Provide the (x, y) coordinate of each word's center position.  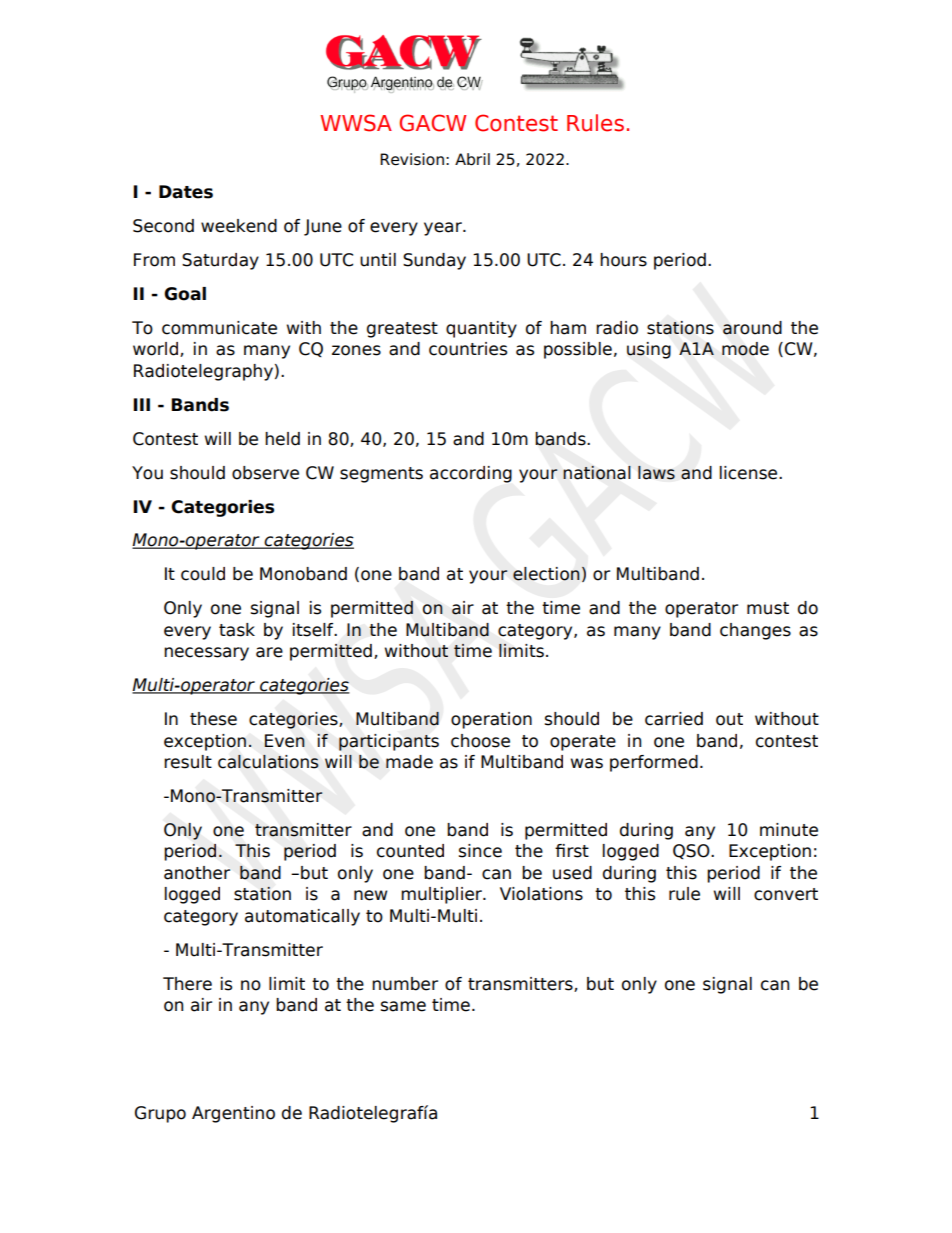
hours (623, 260)
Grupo (160, 1114)
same (403, 1006)
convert (786, 894)
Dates (186, 192)
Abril (472, 159)
